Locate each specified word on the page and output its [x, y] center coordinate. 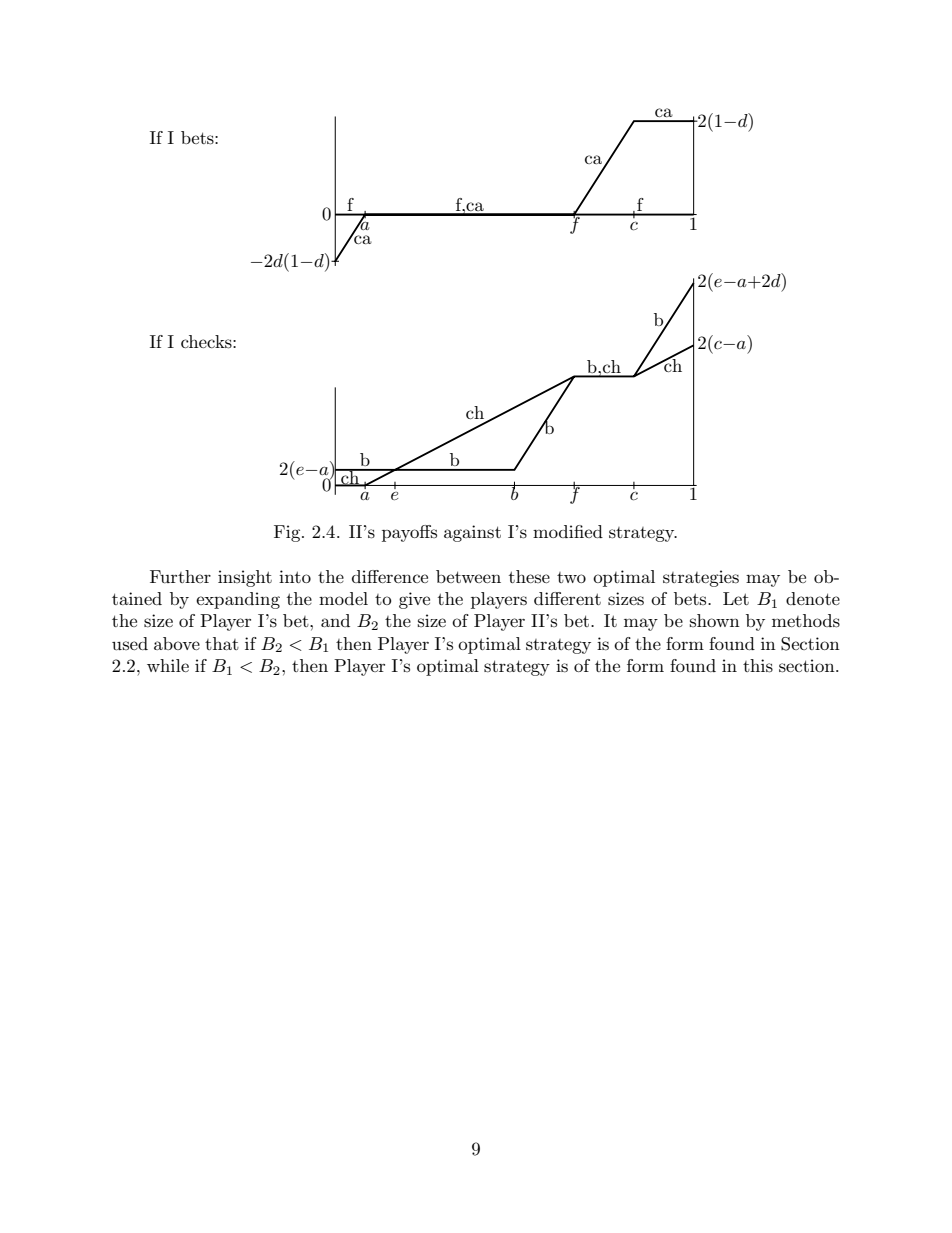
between [468, 576]
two [571, 577]
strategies [701, 578]
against [472, 533]
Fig [288, 533]
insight [245, 578]
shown [715, 620]
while [168, 665]
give [414, 600]
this [758, 666]
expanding [238, 600]
